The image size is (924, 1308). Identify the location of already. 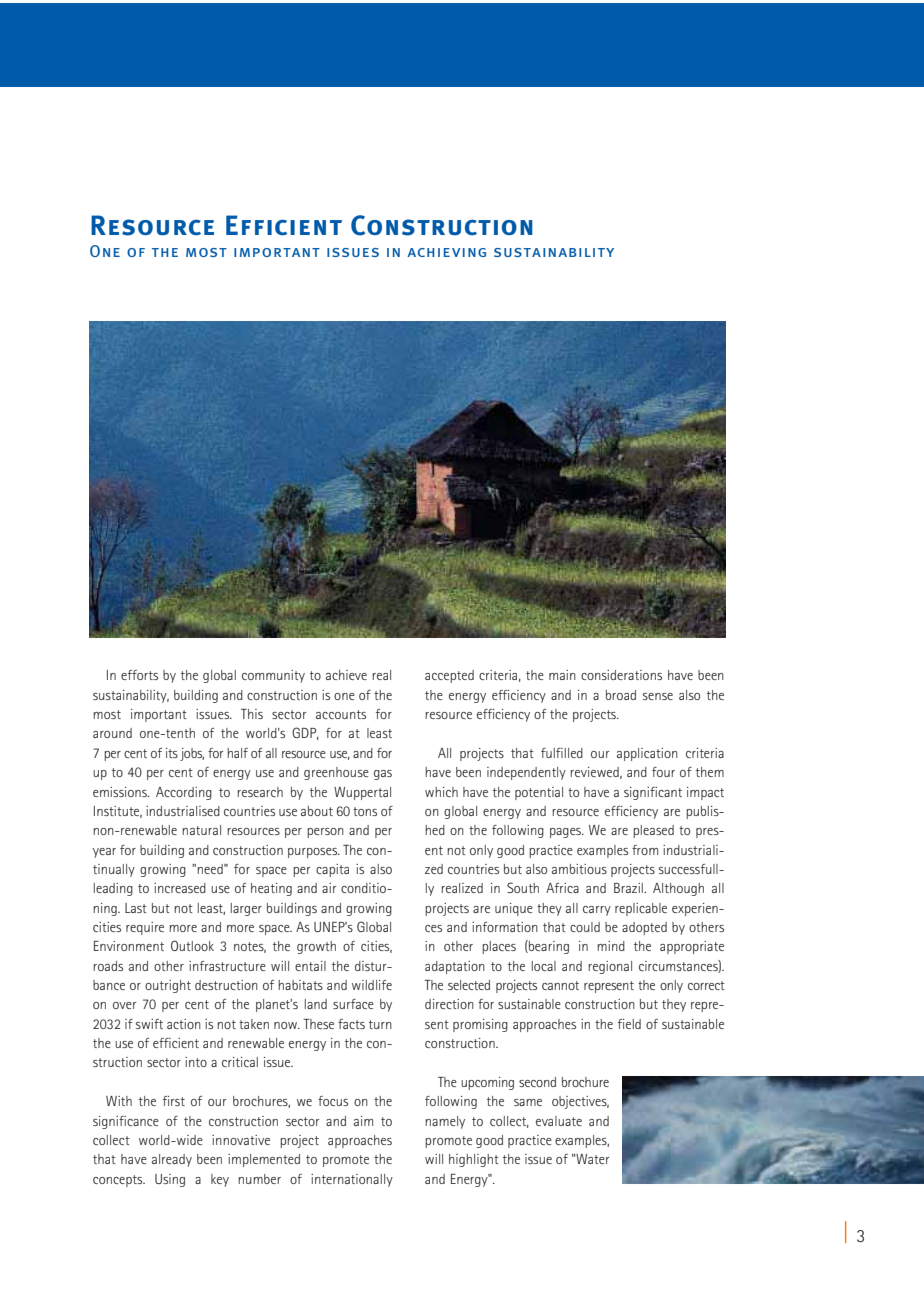
(172, 1160).
